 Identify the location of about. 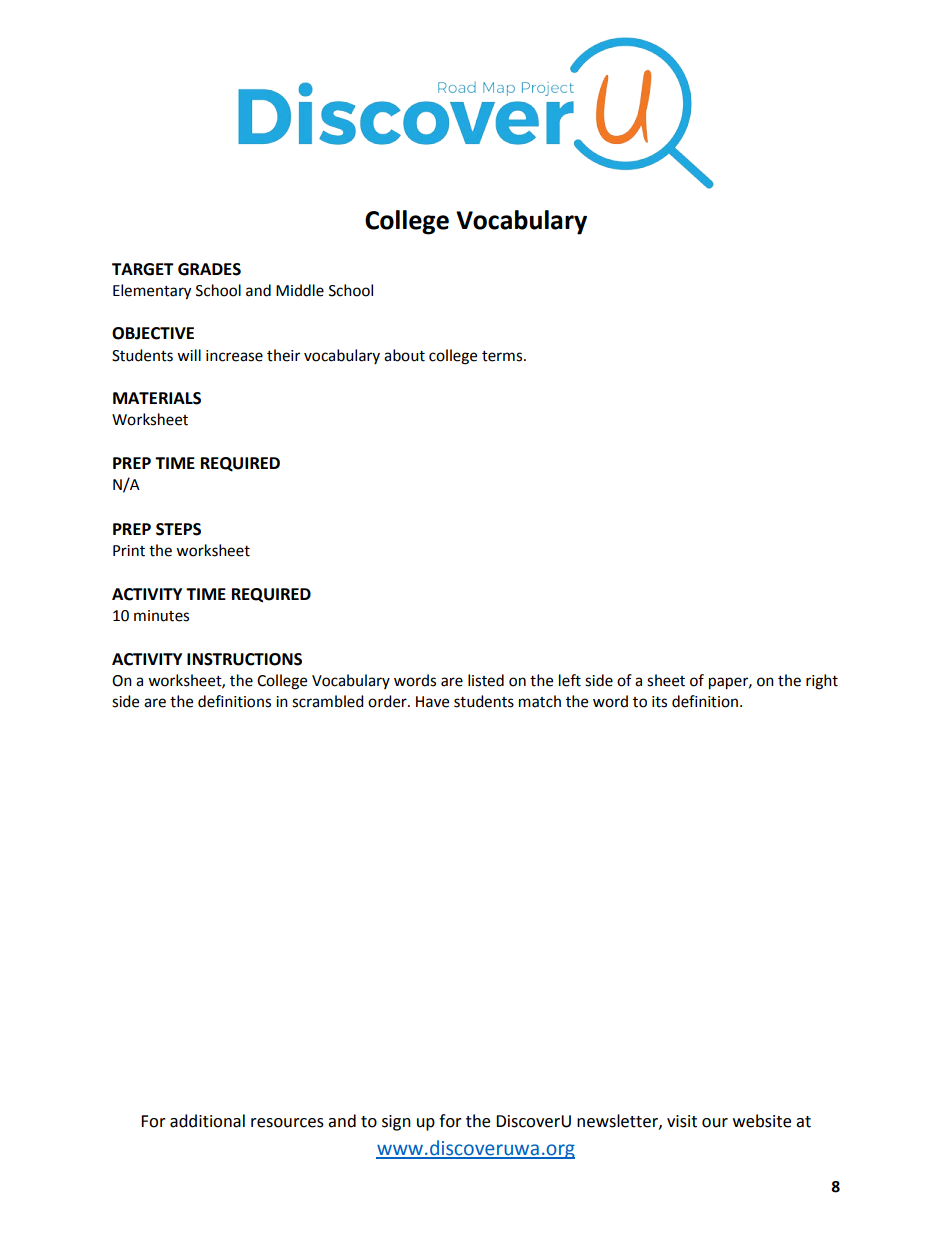
(404, 355).
